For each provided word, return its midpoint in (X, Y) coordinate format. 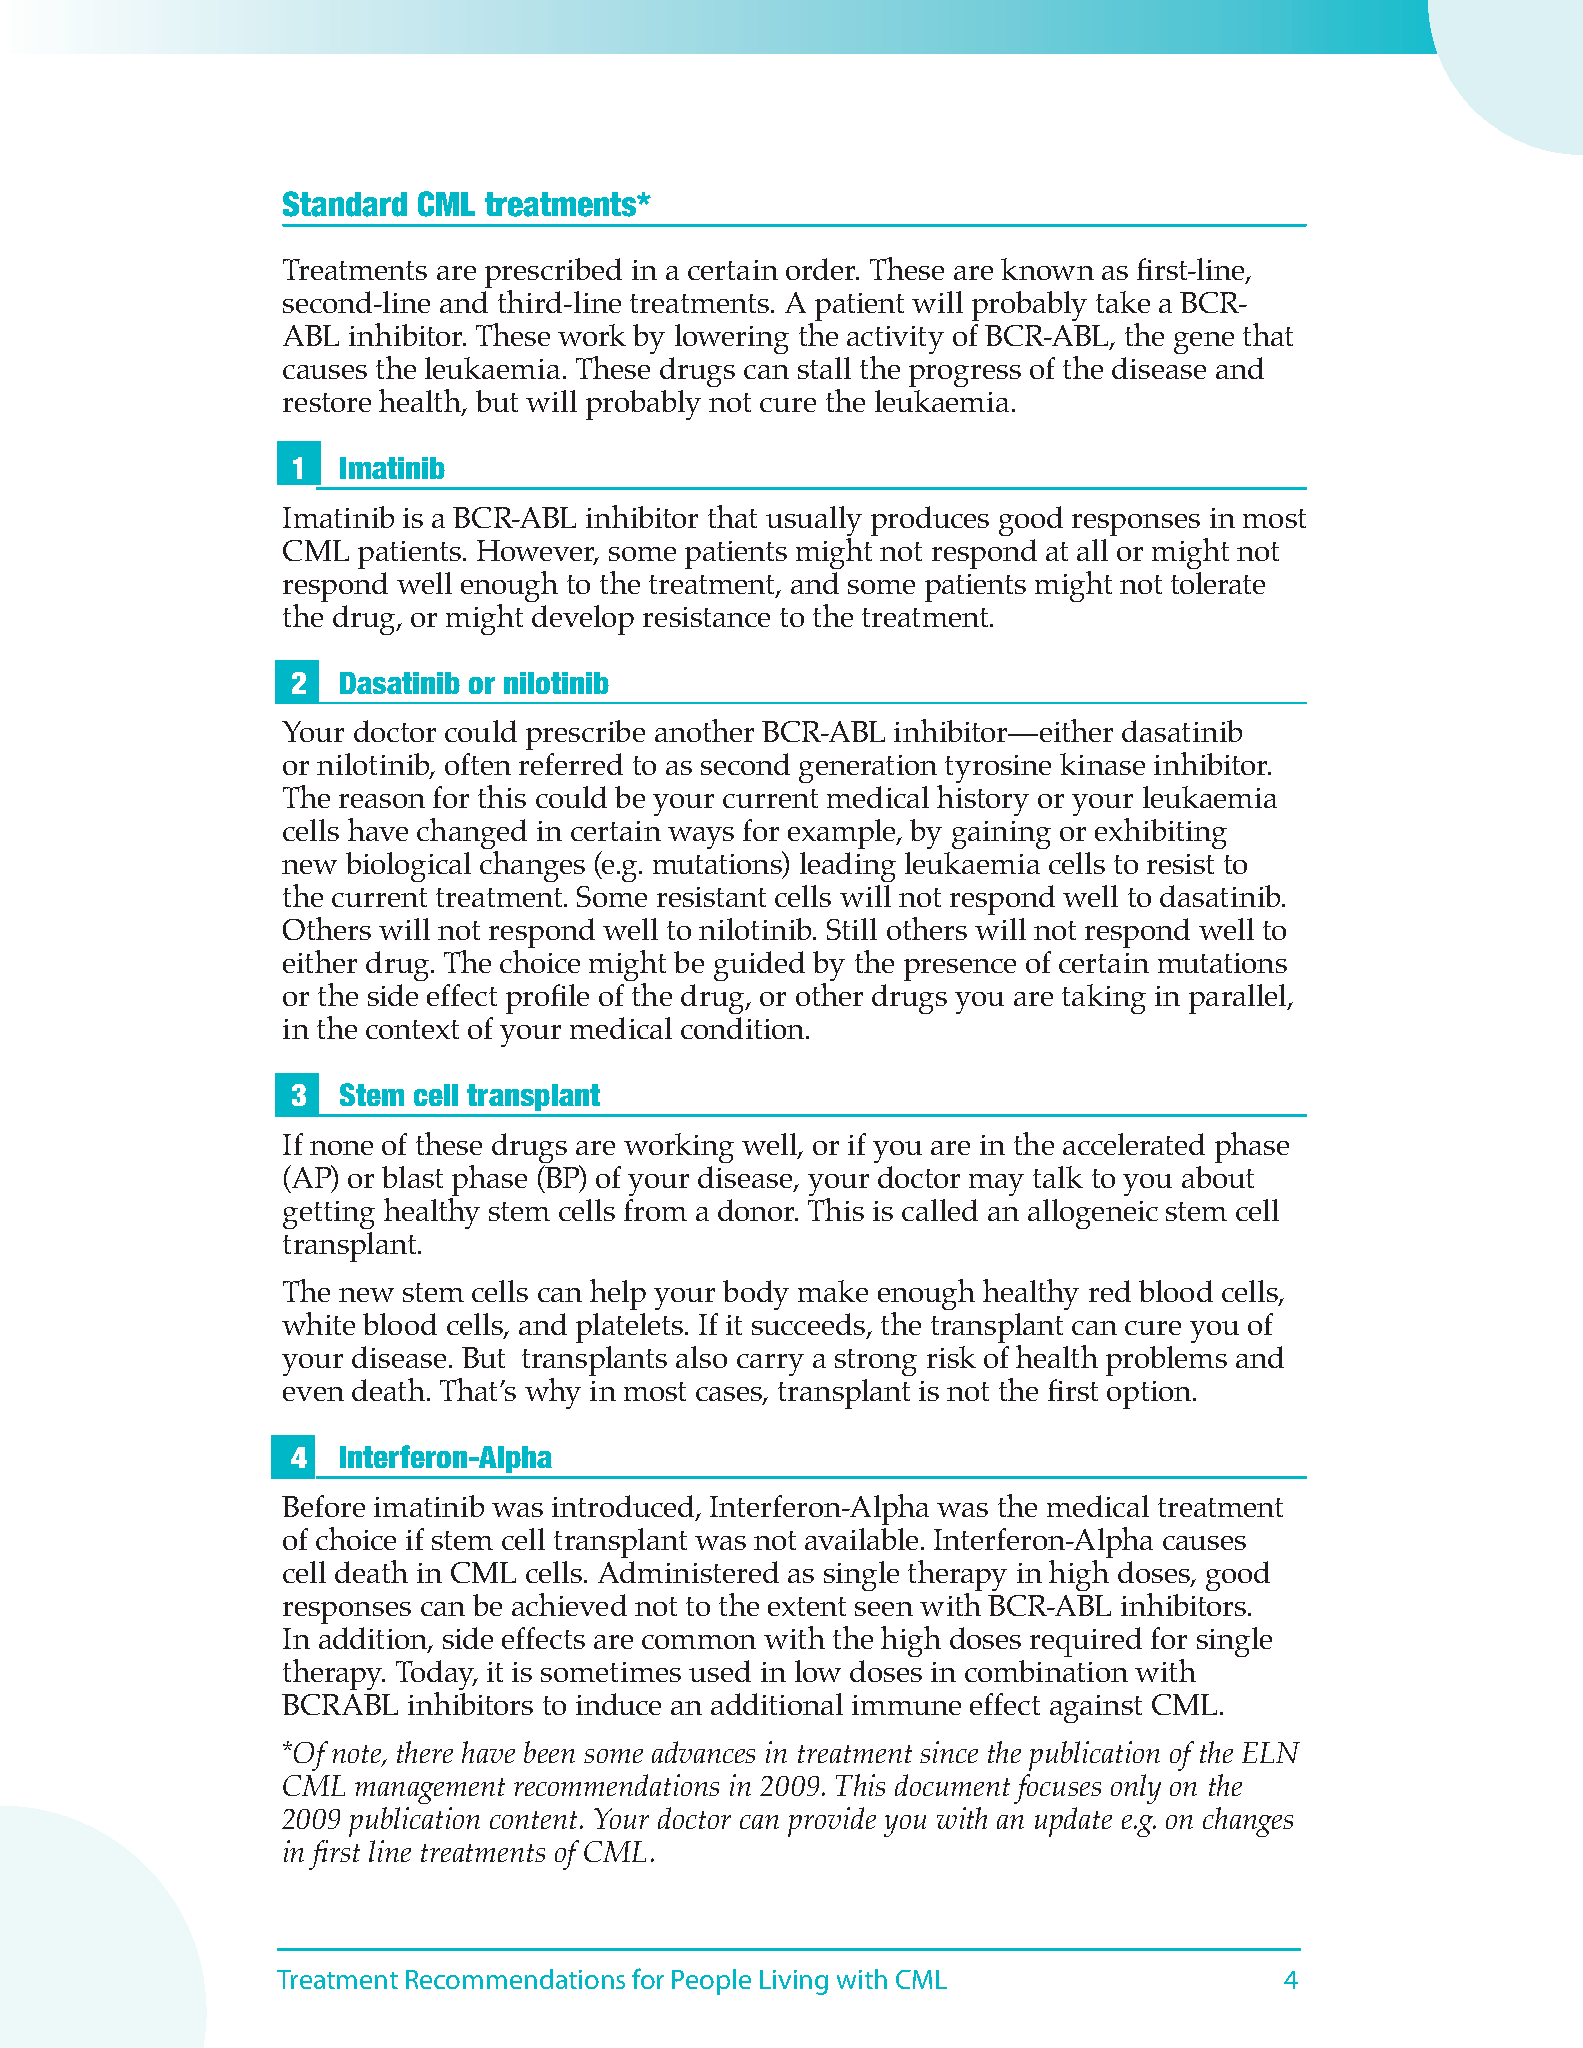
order (822, 269)
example (843, 834)
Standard (345, 204)
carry (770, 1365)
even (313, 1394)
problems (1166, 1361)
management (430, 1791)
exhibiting (1161, 833)
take (1123, 302)
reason (382, 801)
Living (794, 1982)
